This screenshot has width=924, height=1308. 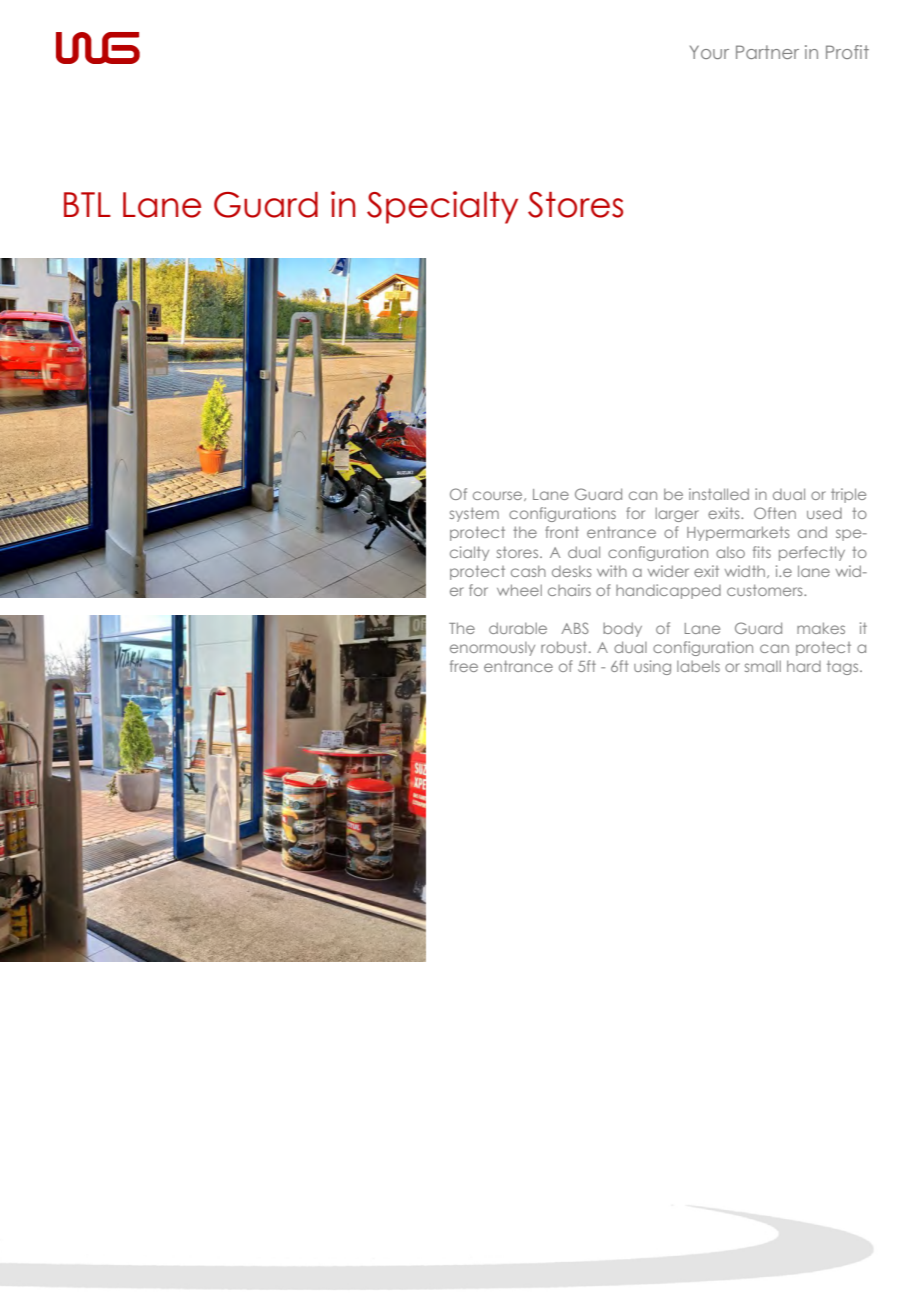 I want to click on small, so click(x=763, y=666).
